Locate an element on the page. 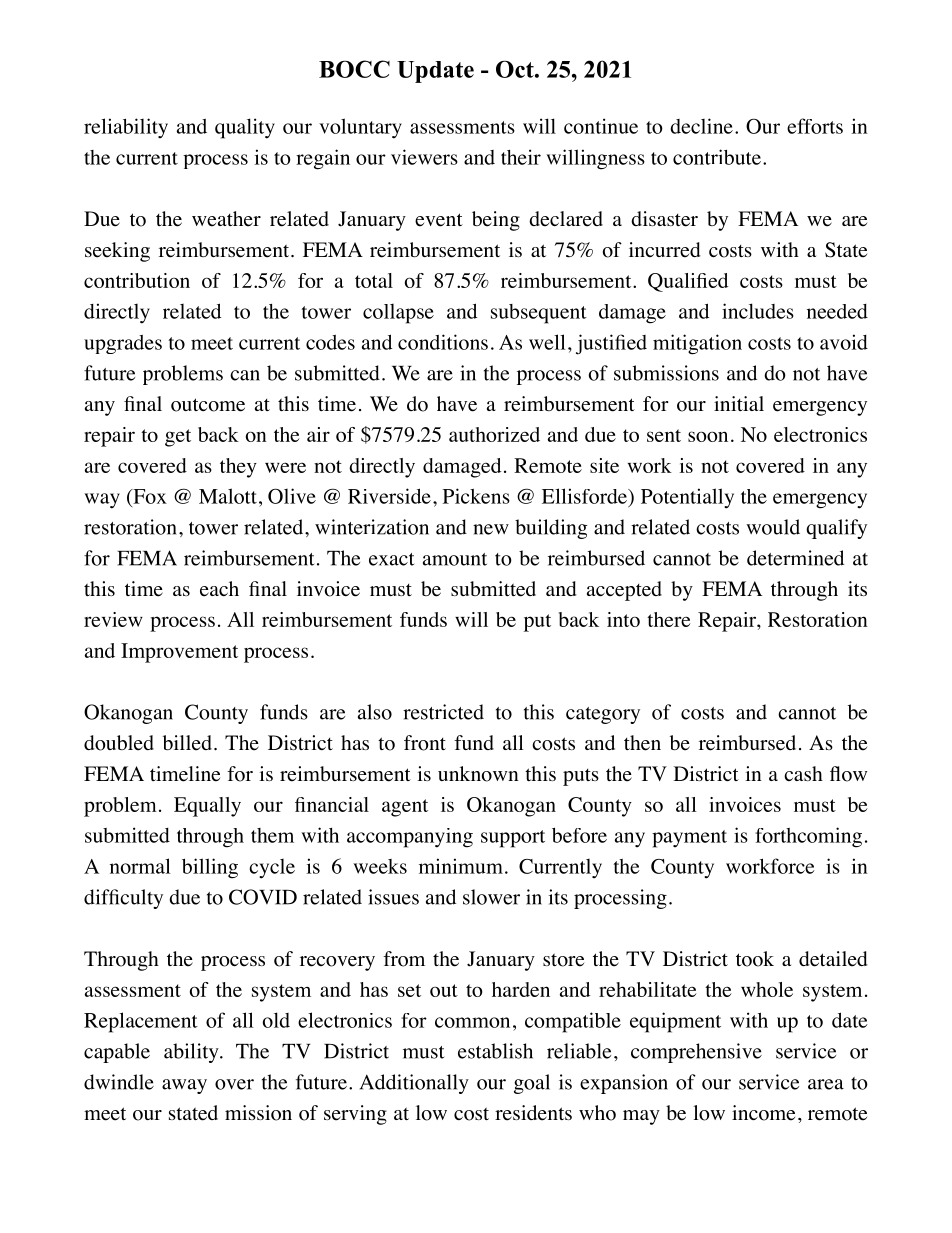  away is located at coordinates (184, 1086).
